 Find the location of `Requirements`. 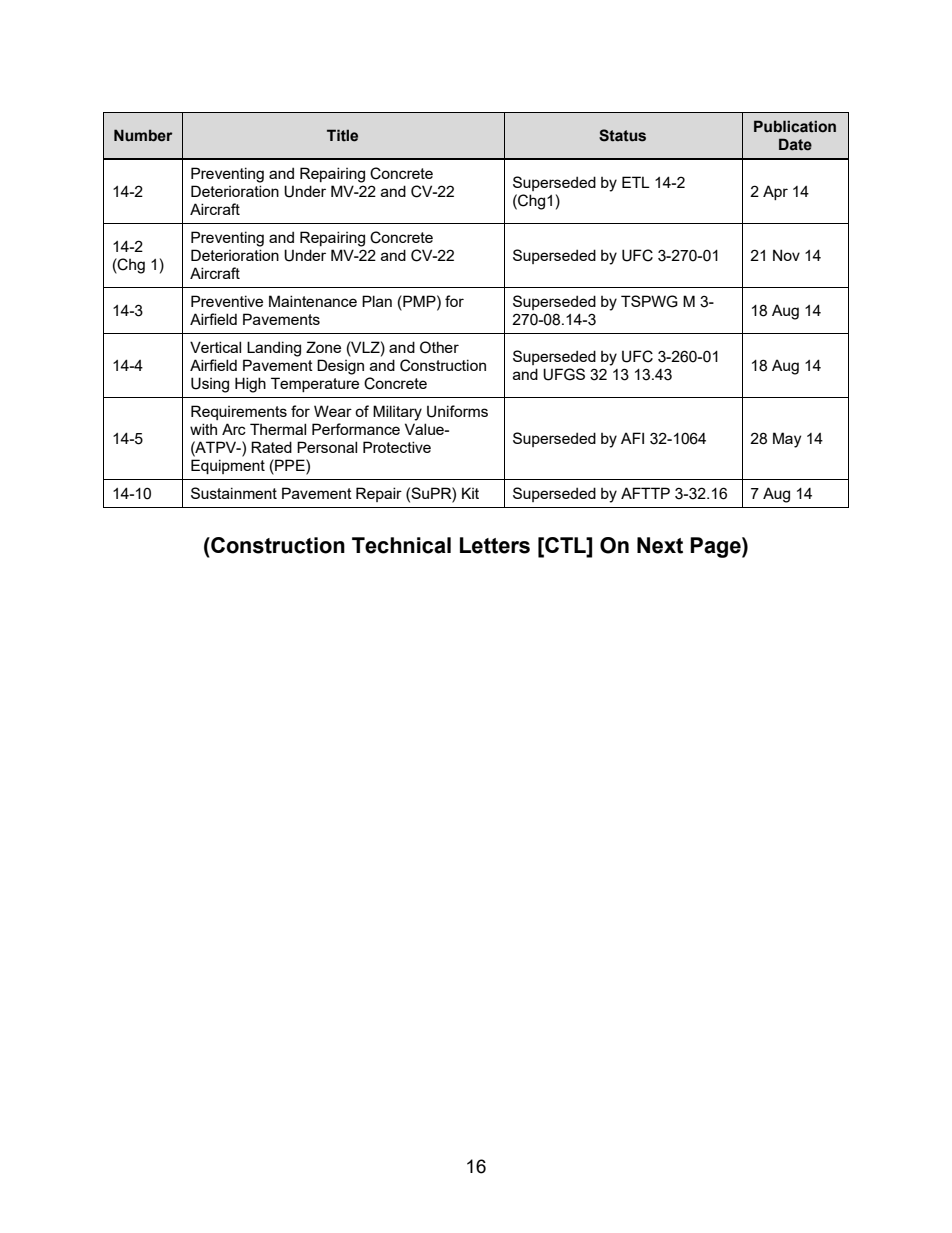

Requirements is located at coordinates (239, 412).
